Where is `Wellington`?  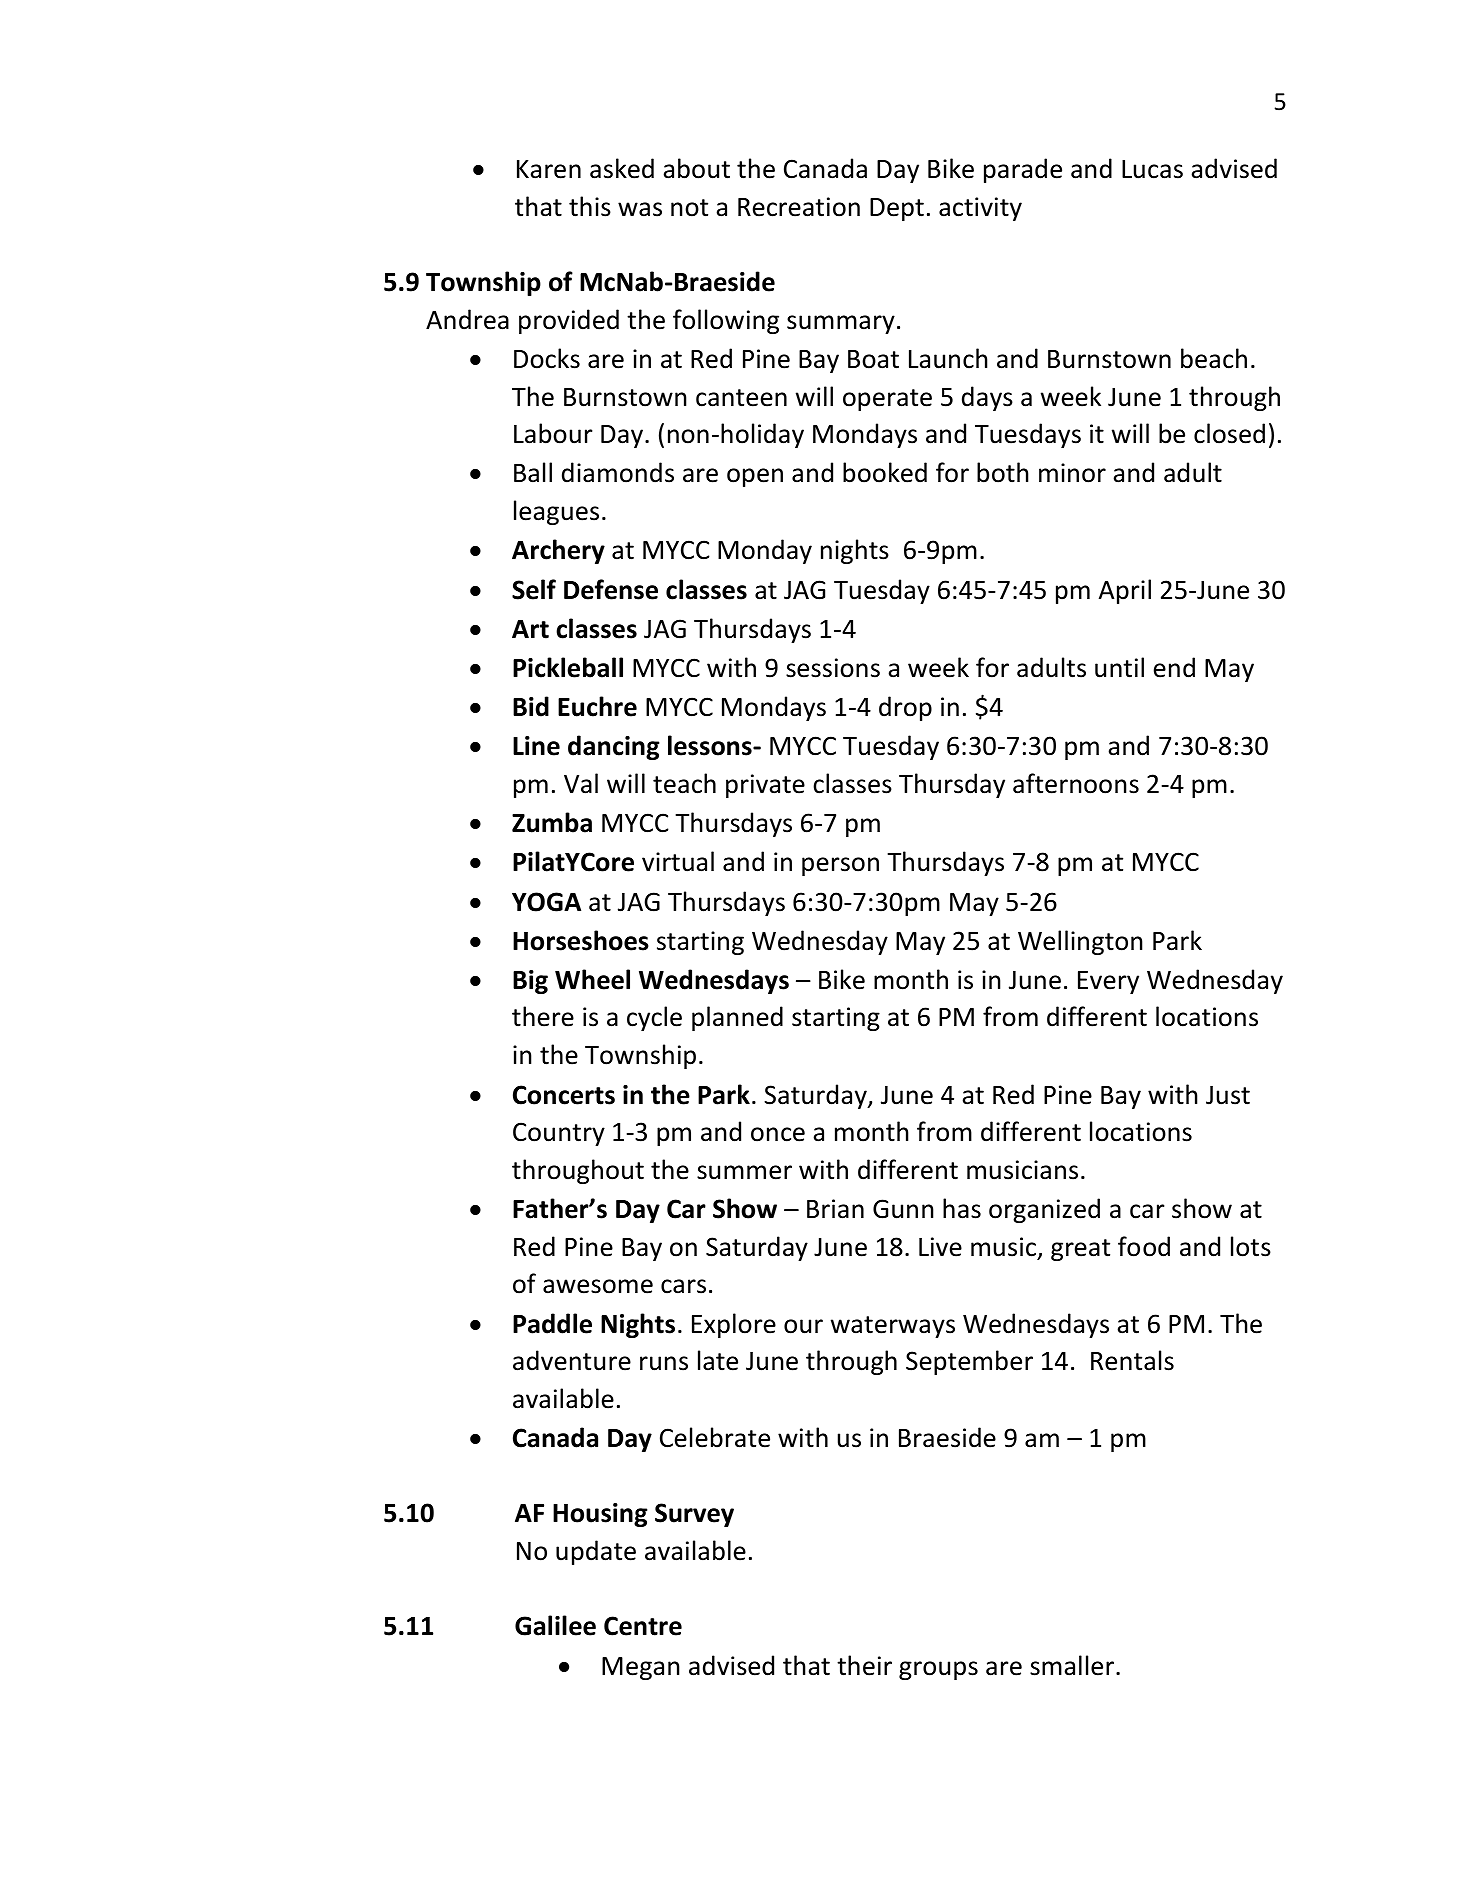 Wellington is located at coordinates (1080, 942).
